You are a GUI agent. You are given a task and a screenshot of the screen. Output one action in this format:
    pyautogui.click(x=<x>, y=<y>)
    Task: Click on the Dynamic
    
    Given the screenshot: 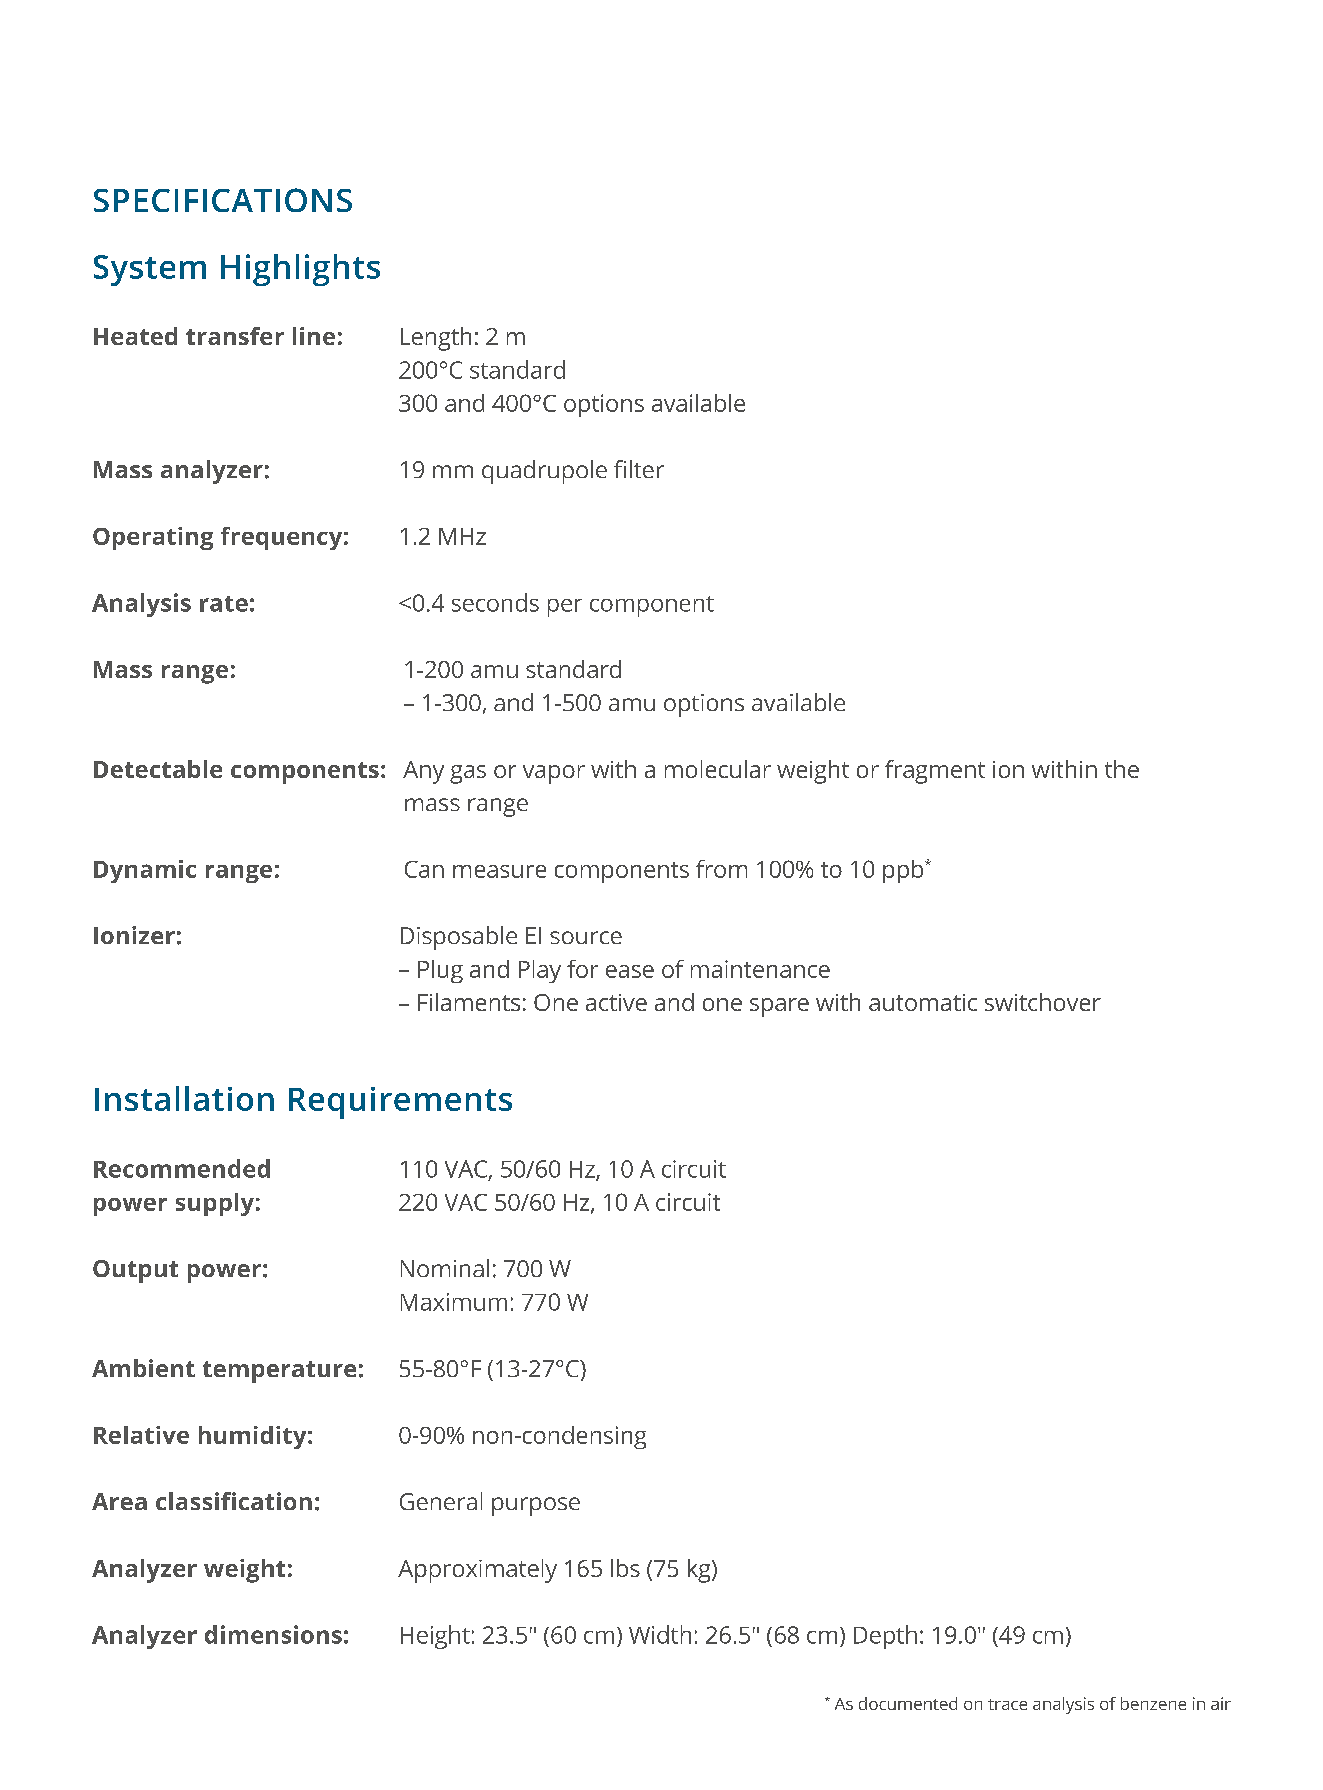 What is the action you would take?
    pyautogui.click(x=145, y=871)
